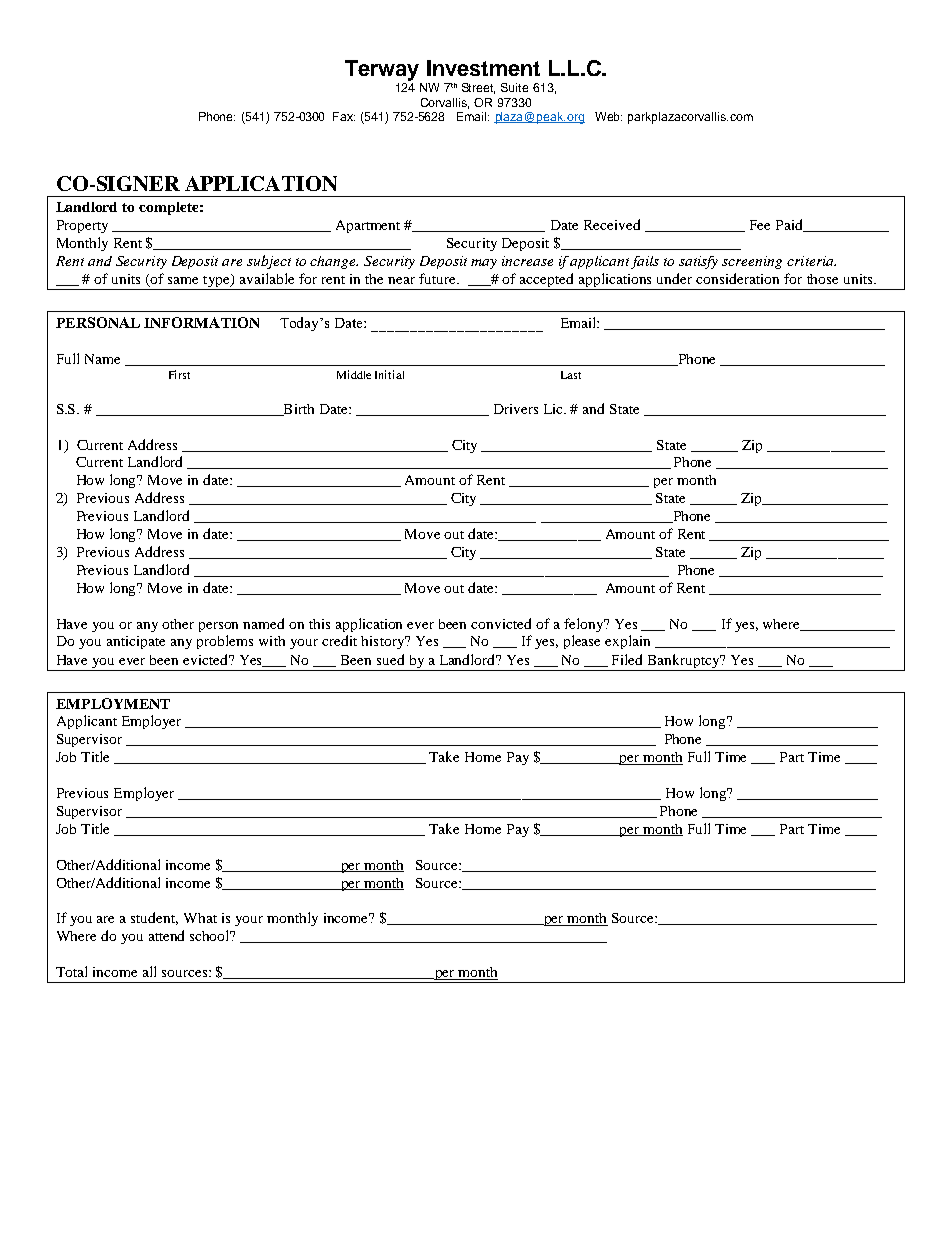  I want to click on Street, so click(478, 88).
